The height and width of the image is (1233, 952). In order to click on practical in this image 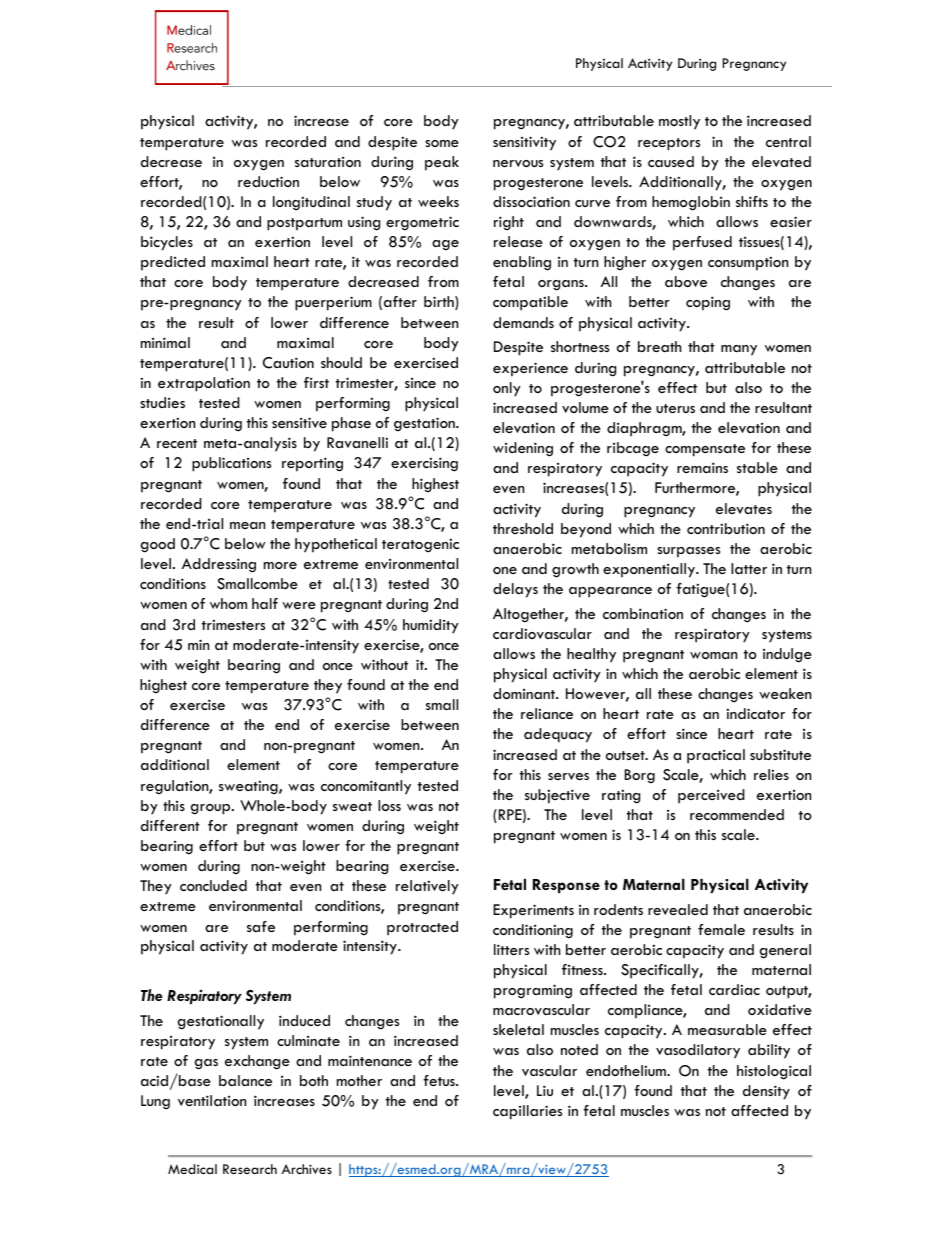, I will do `click(716, 756)`.
